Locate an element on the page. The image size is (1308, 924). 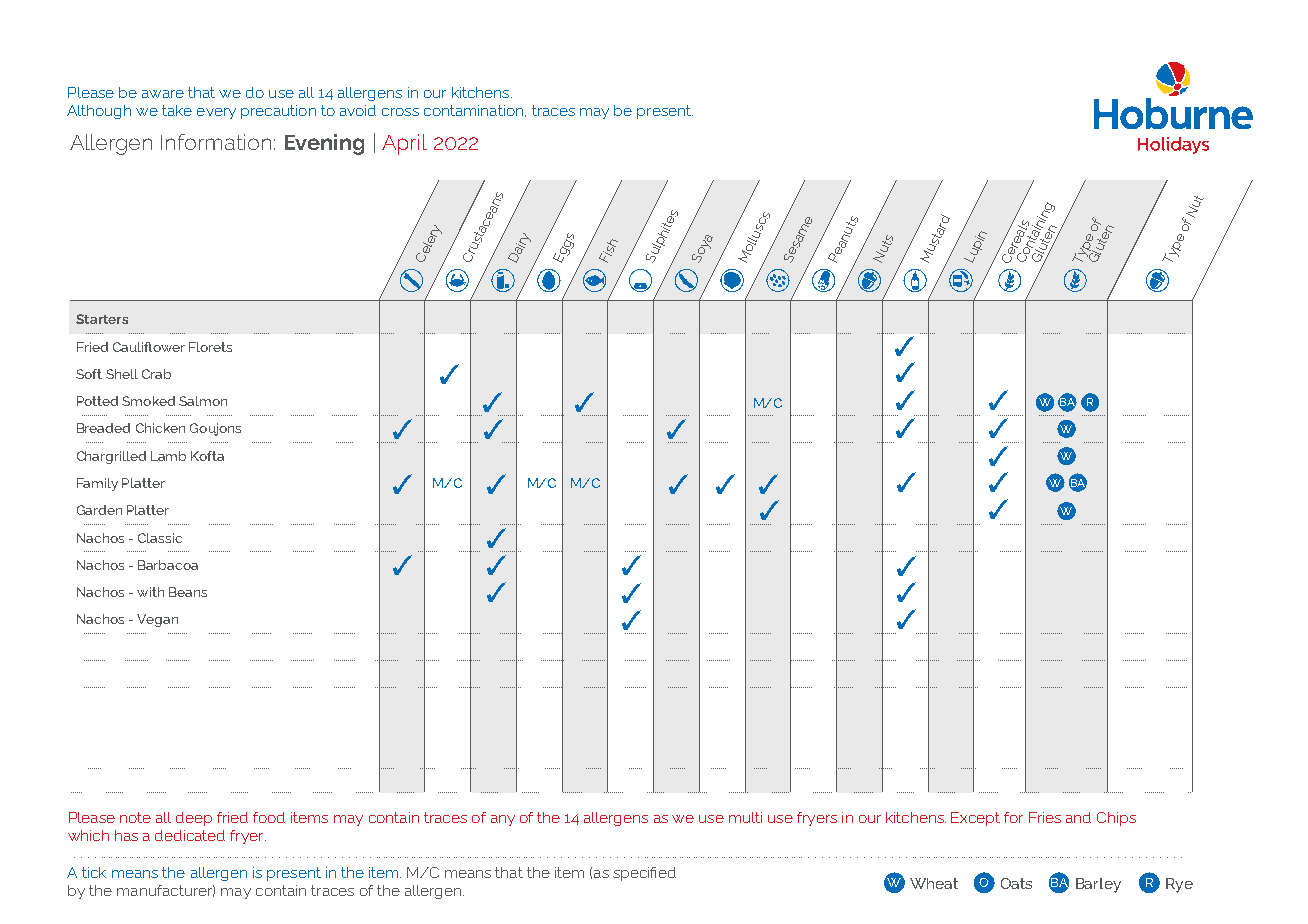
cross is located at coordinates (400, 112).
